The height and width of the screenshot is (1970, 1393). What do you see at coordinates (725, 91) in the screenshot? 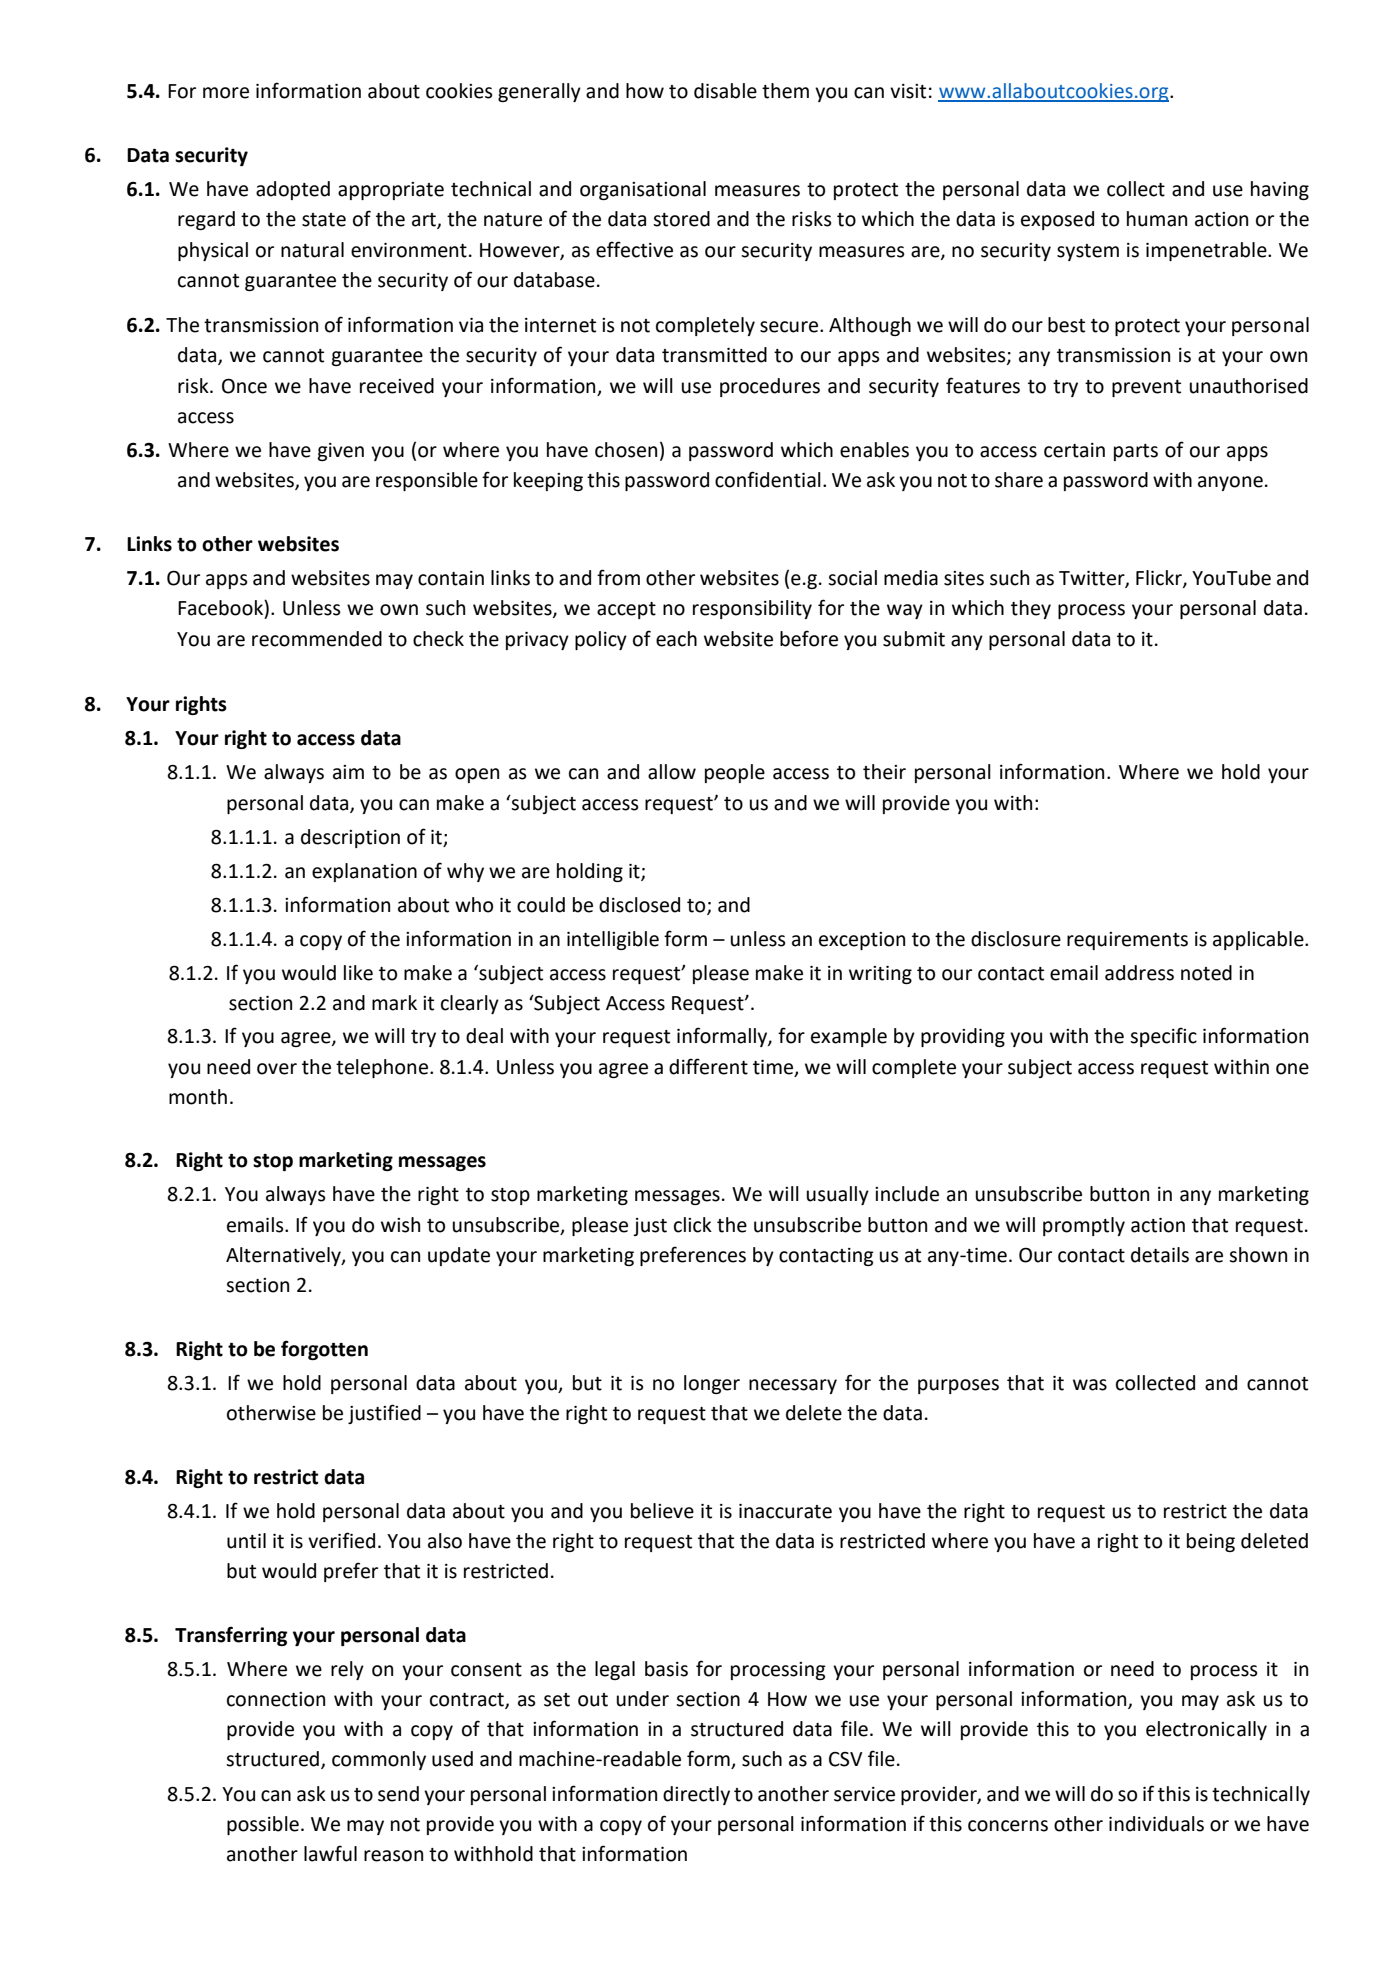
I see `disable` at bounding box center [725, 91].
